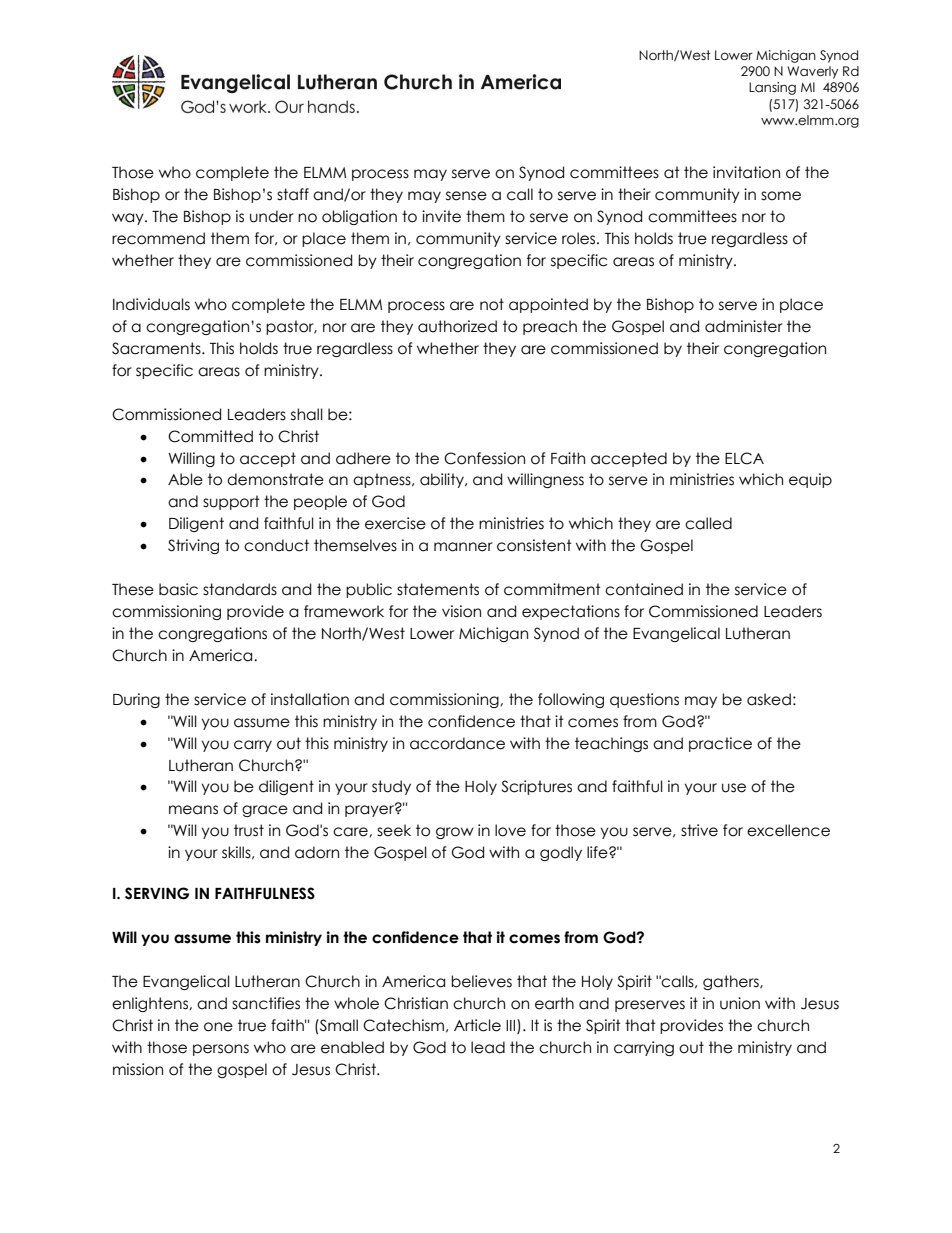  Describe the element at coordinates (492, 304) in the screenshot. I see `not` at that location.
